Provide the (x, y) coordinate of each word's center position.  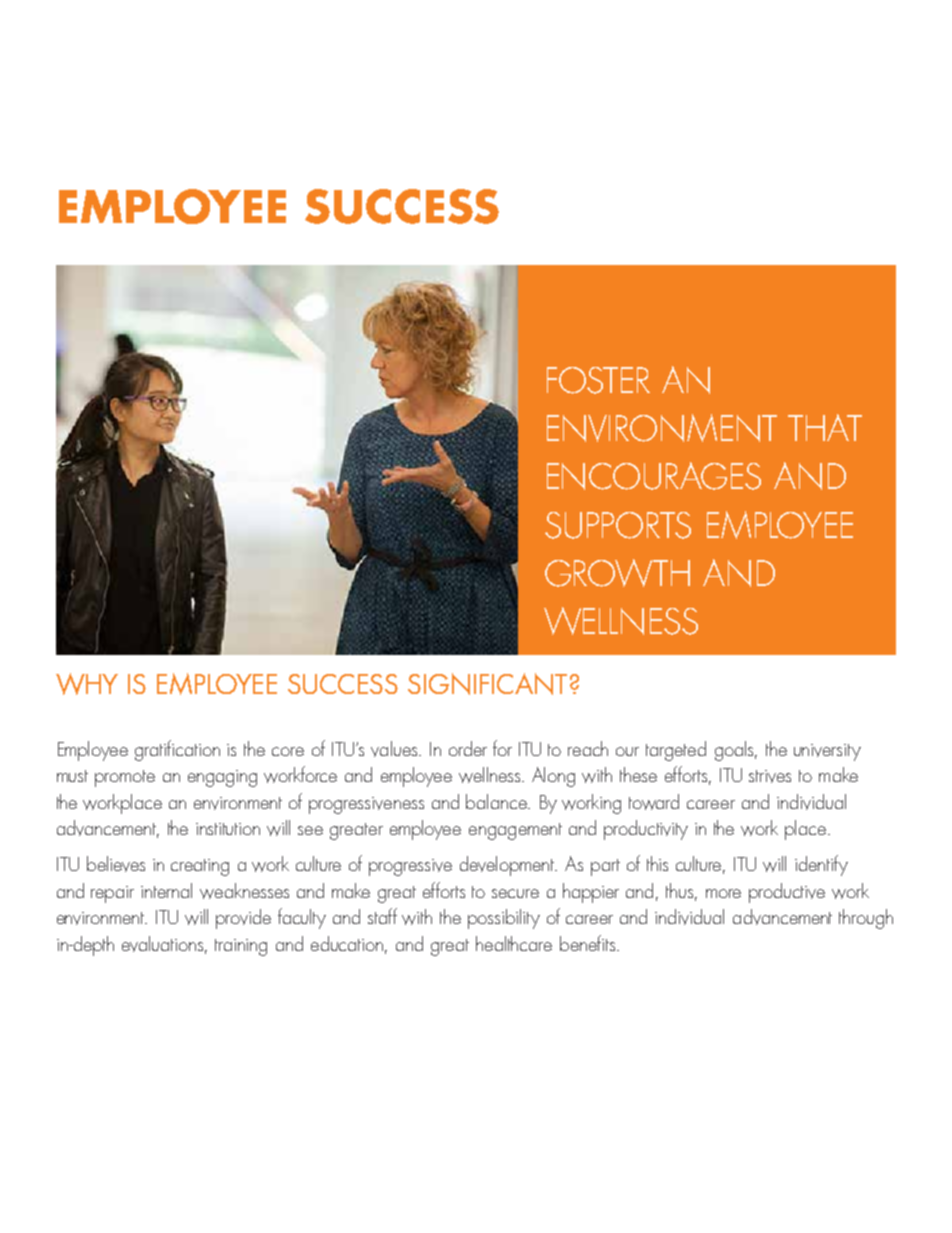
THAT (825, 427)
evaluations (164, 944)
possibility (504, 919)
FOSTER (598, 380)
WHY (87, 684)
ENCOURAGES (654, 476)
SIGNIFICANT (487, 684)
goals (736, 751)
